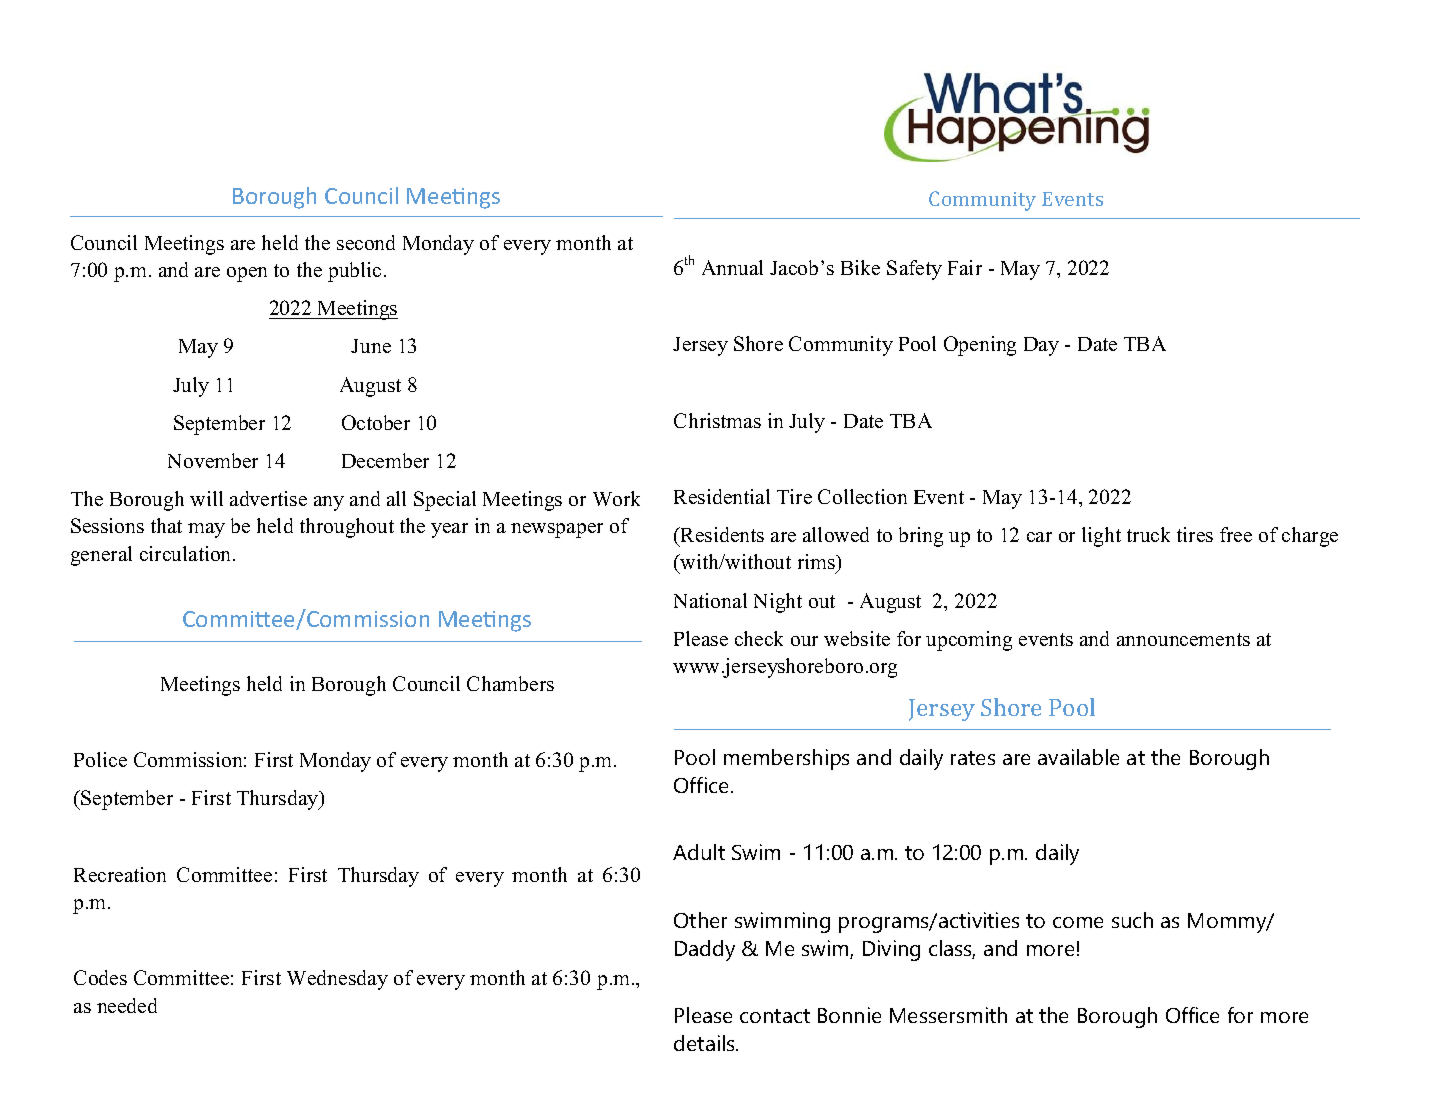  Describe the element at coordinates (732, 267) in the screenshot. I see `Annual` at that location.
